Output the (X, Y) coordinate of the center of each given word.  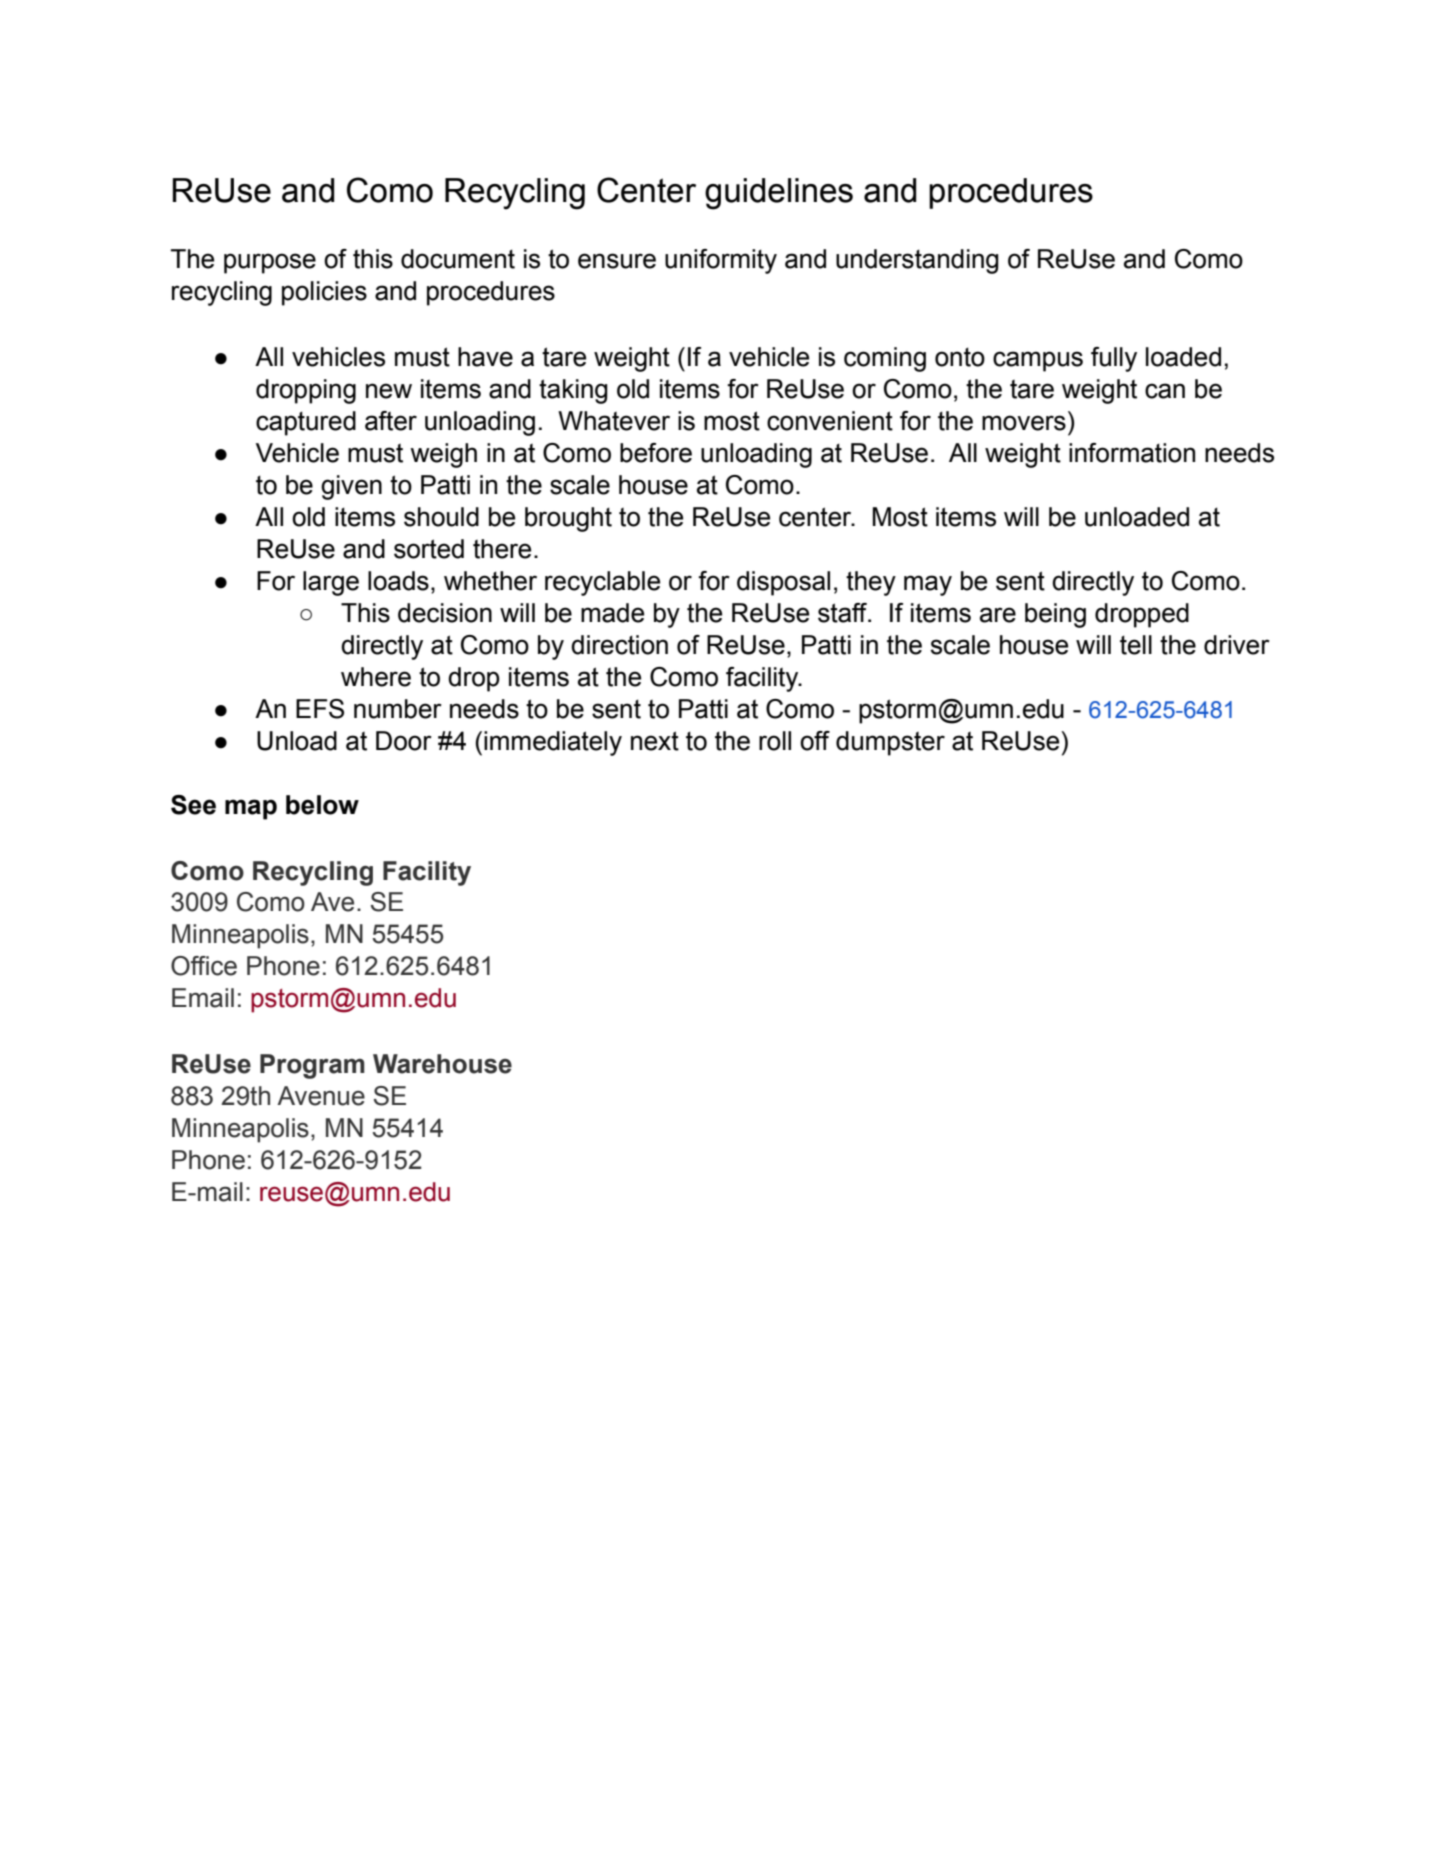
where (376, 677)
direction (619, 645)
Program (312, 1066)
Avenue (321, 1096)
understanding (917, 261)
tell (1136, 645)
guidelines (779, 194)
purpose (270, 263)
